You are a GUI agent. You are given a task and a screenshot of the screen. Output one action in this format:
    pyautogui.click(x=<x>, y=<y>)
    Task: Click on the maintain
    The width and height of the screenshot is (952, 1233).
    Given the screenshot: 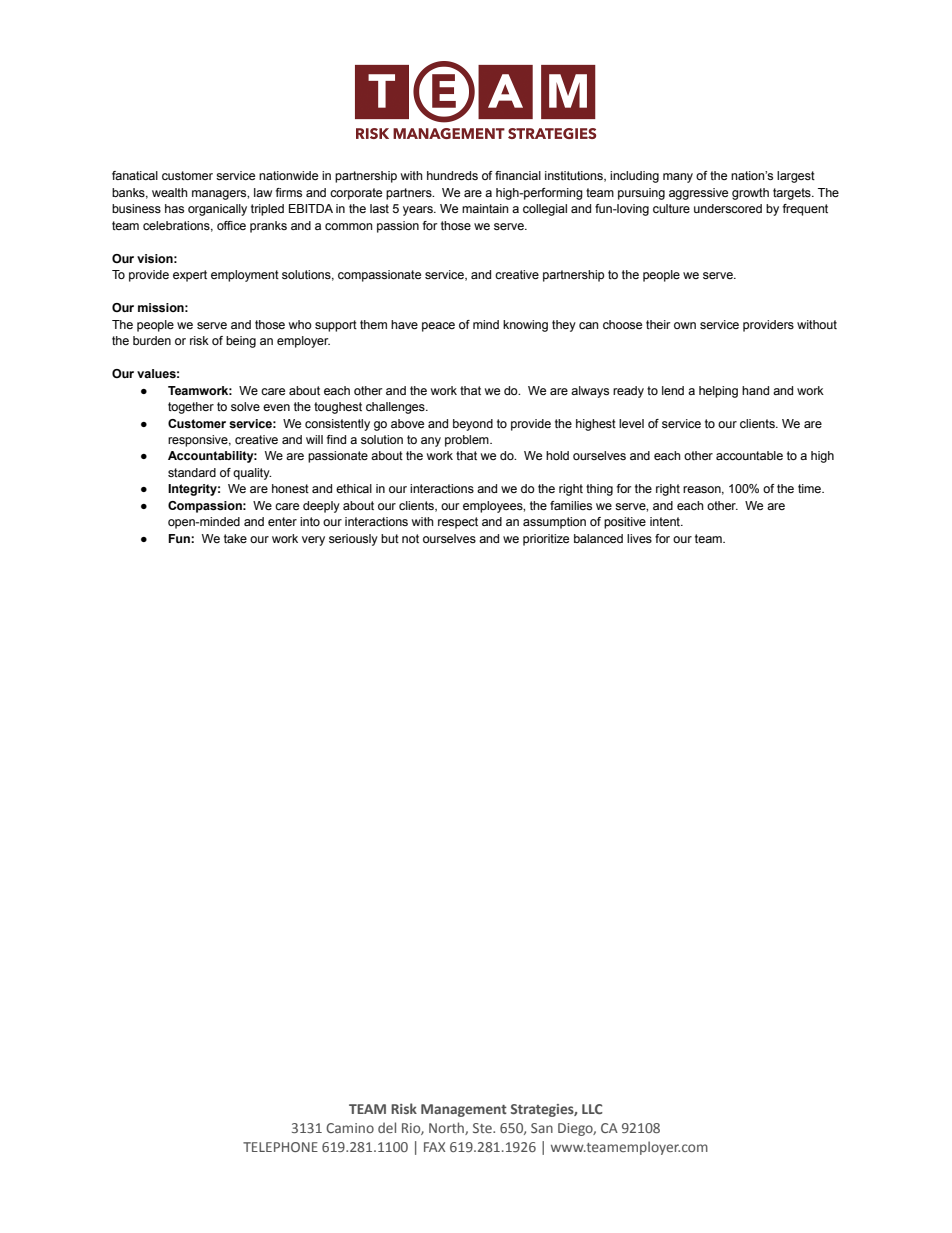 What is the action you would take?
    pyautogui.click(x=485, y=208)
